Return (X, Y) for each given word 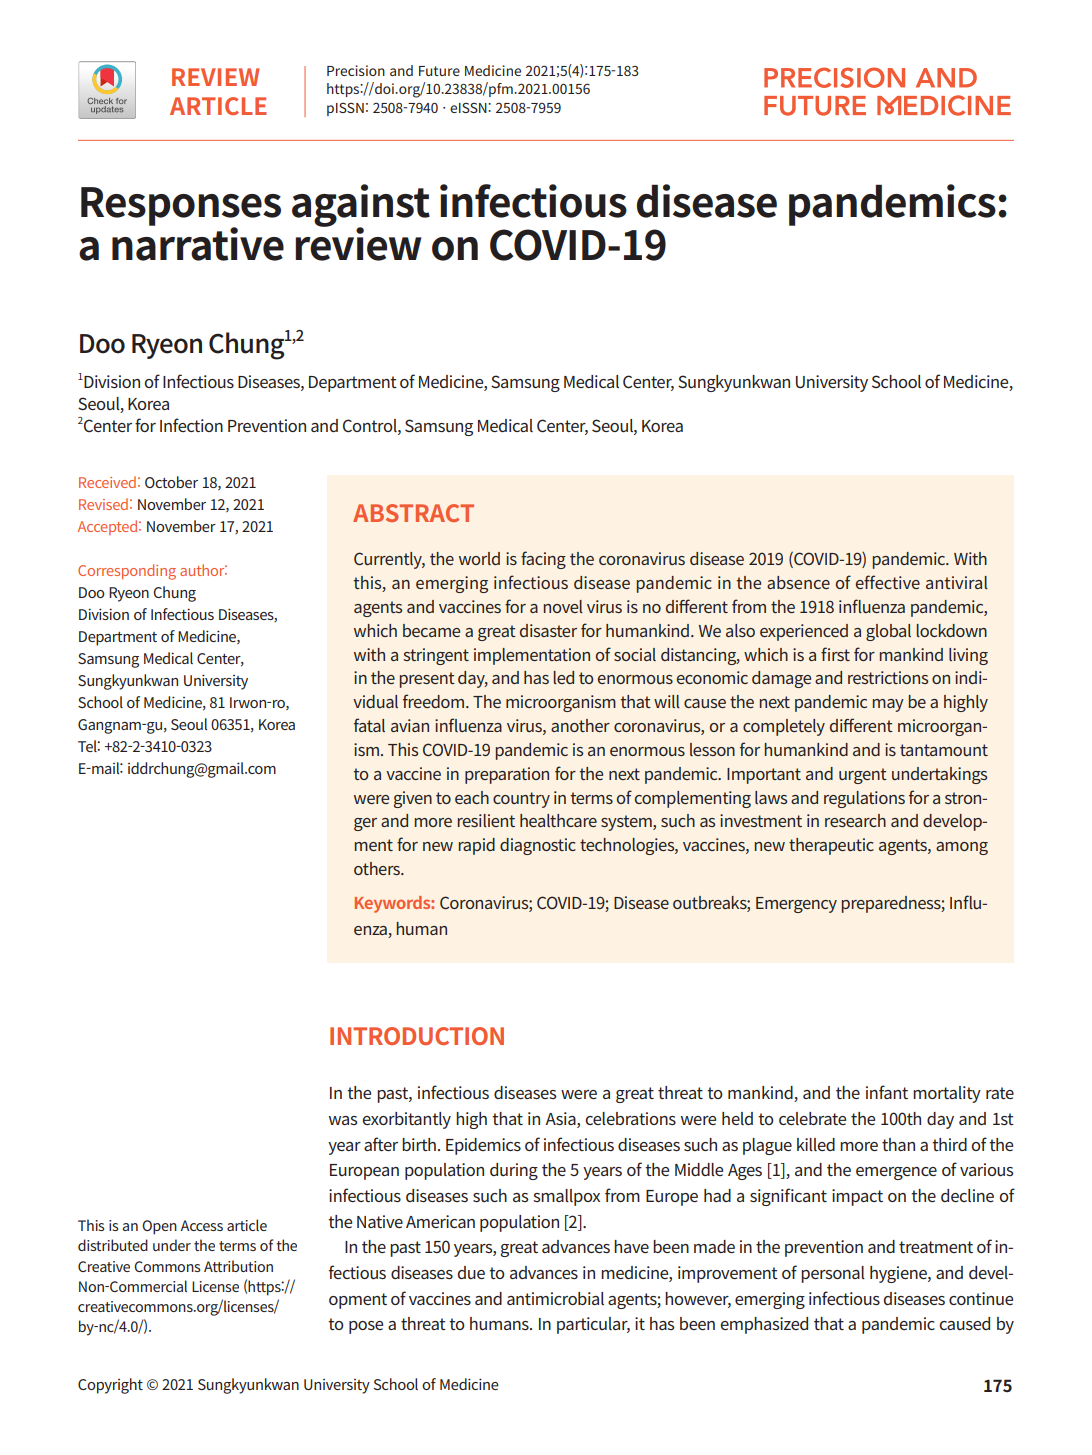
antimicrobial (555, 1298)
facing (543, 560)
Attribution (238, 1266)
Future (439, 71)
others (378, 868)
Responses (181, 207)
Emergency (796, 905)
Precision (356, 70)
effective (888, 582)
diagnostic (538, 846)
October (171, 482)
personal (833, 1274)
